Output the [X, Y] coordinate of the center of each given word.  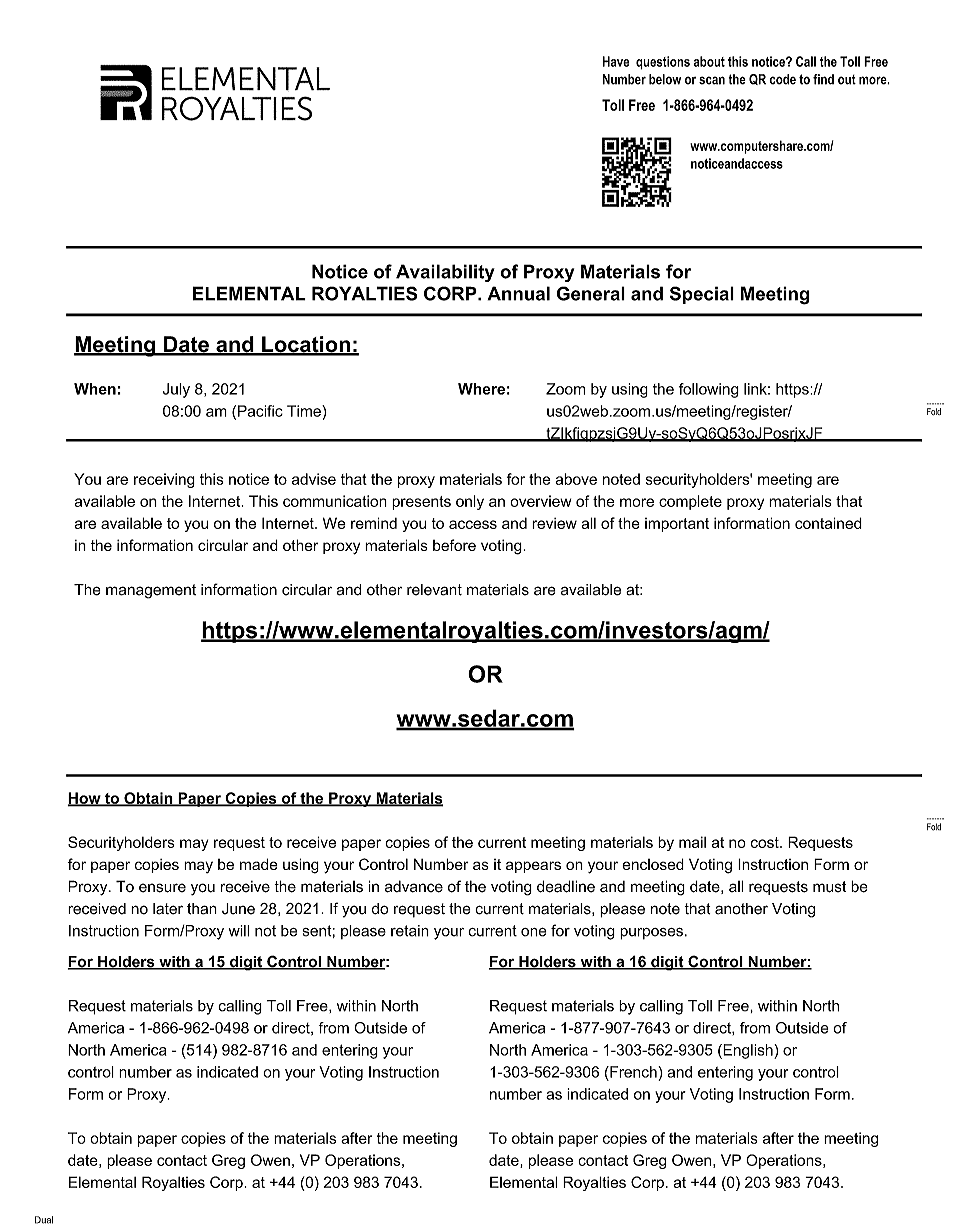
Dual [44, 1220]
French [633, 1072]
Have [616, 61]
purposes [651, 934]
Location [306, 345]
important [677, 525]
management [151, 591]
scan [712, 80]
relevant [434, 590]
